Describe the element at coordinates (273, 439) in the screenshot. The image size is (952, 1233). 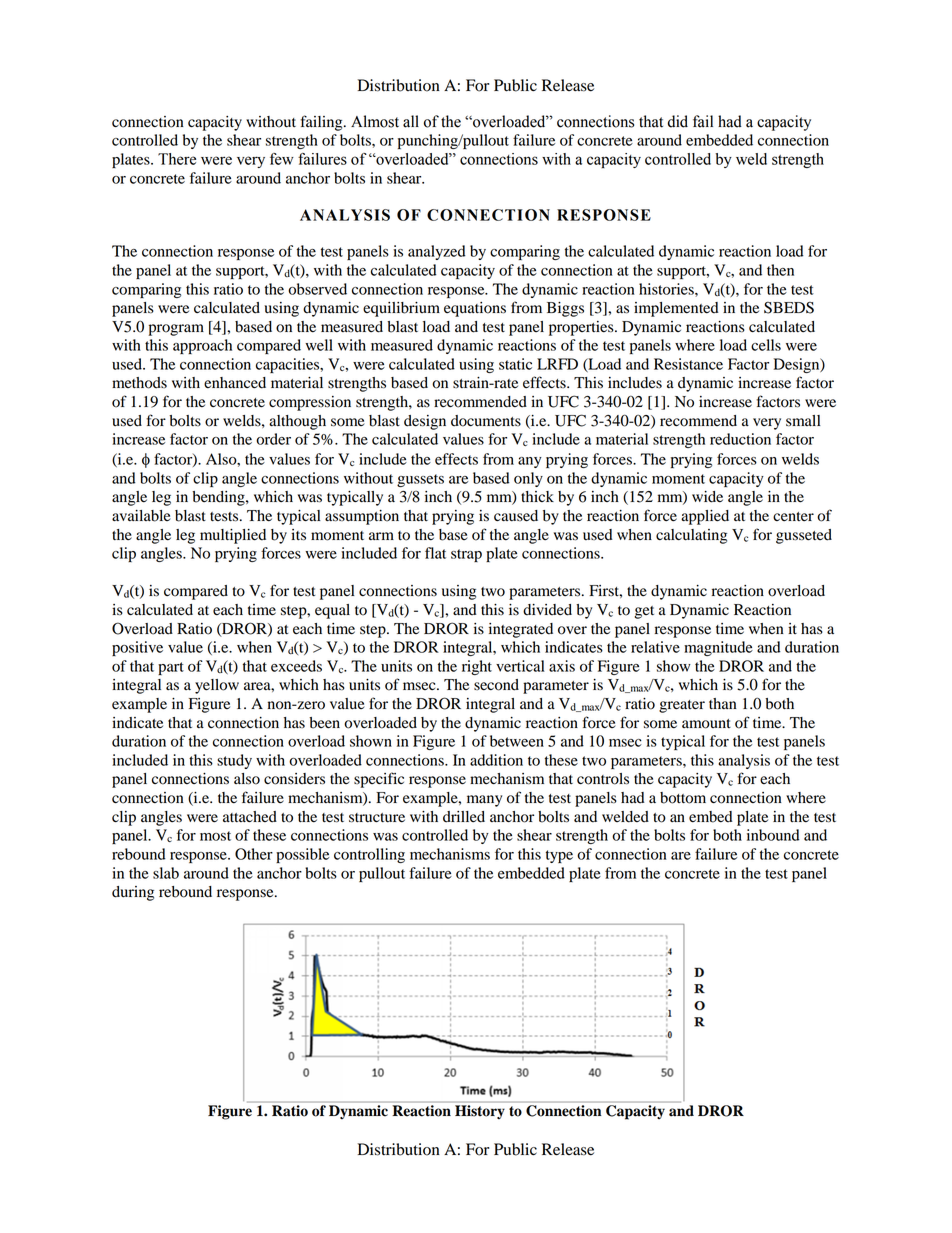
I see `order` at that location.
